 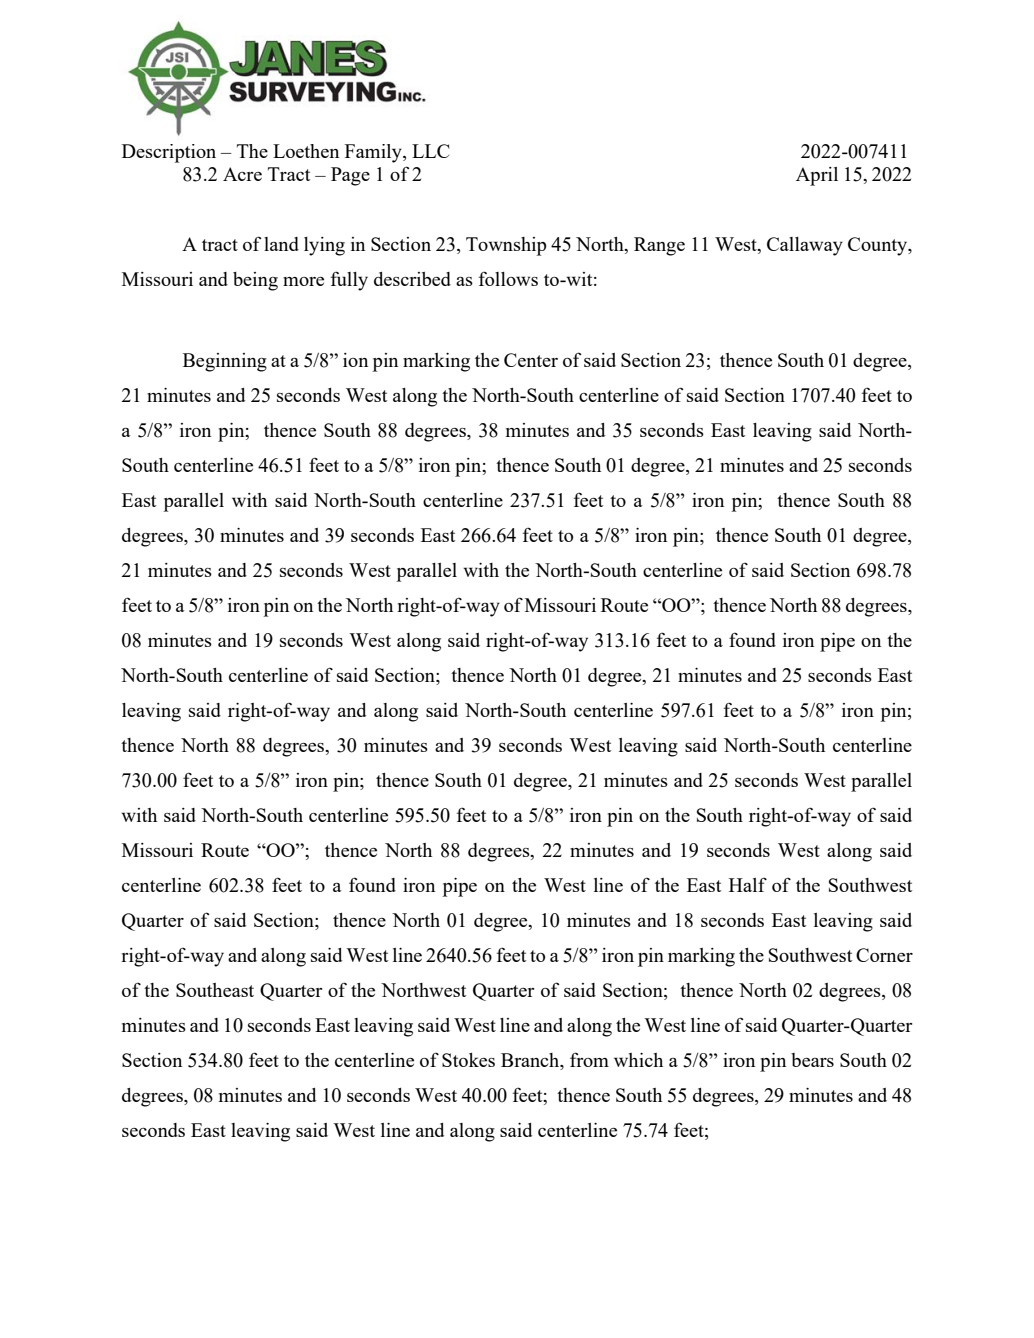 What do you see at coordinates (430, 151) in the document?
I see `LLC` at bounding box center [430, 151].
